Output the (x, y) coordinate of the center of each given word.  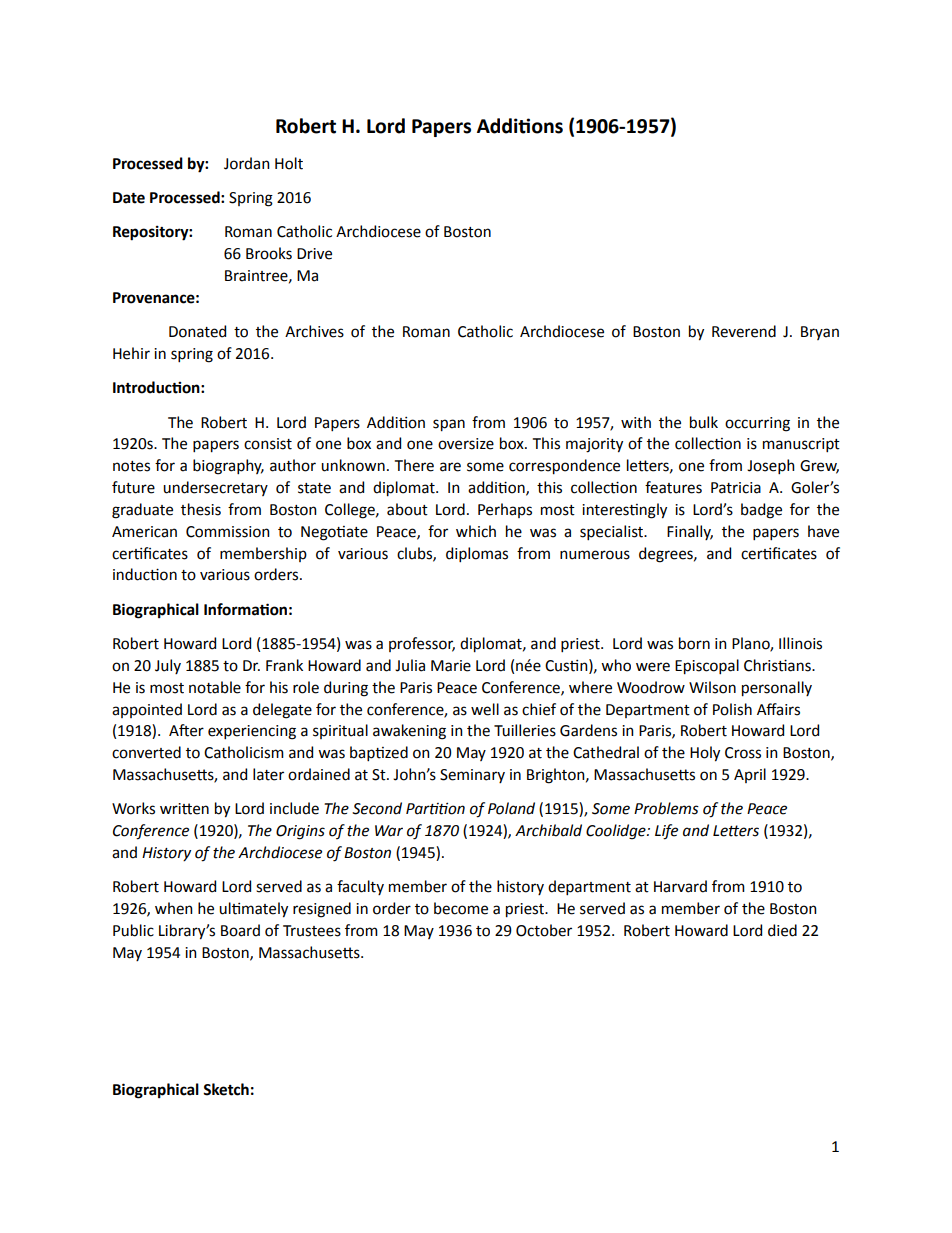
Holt (289, 163)
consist (268, 444)
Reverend (744, 331)
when (174, 908)
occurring (757, 424)
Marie (451, 666)
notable (215, 687)
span (449, 425)
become (461, 908)
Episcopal (707, 667)
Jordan (247, 163)
